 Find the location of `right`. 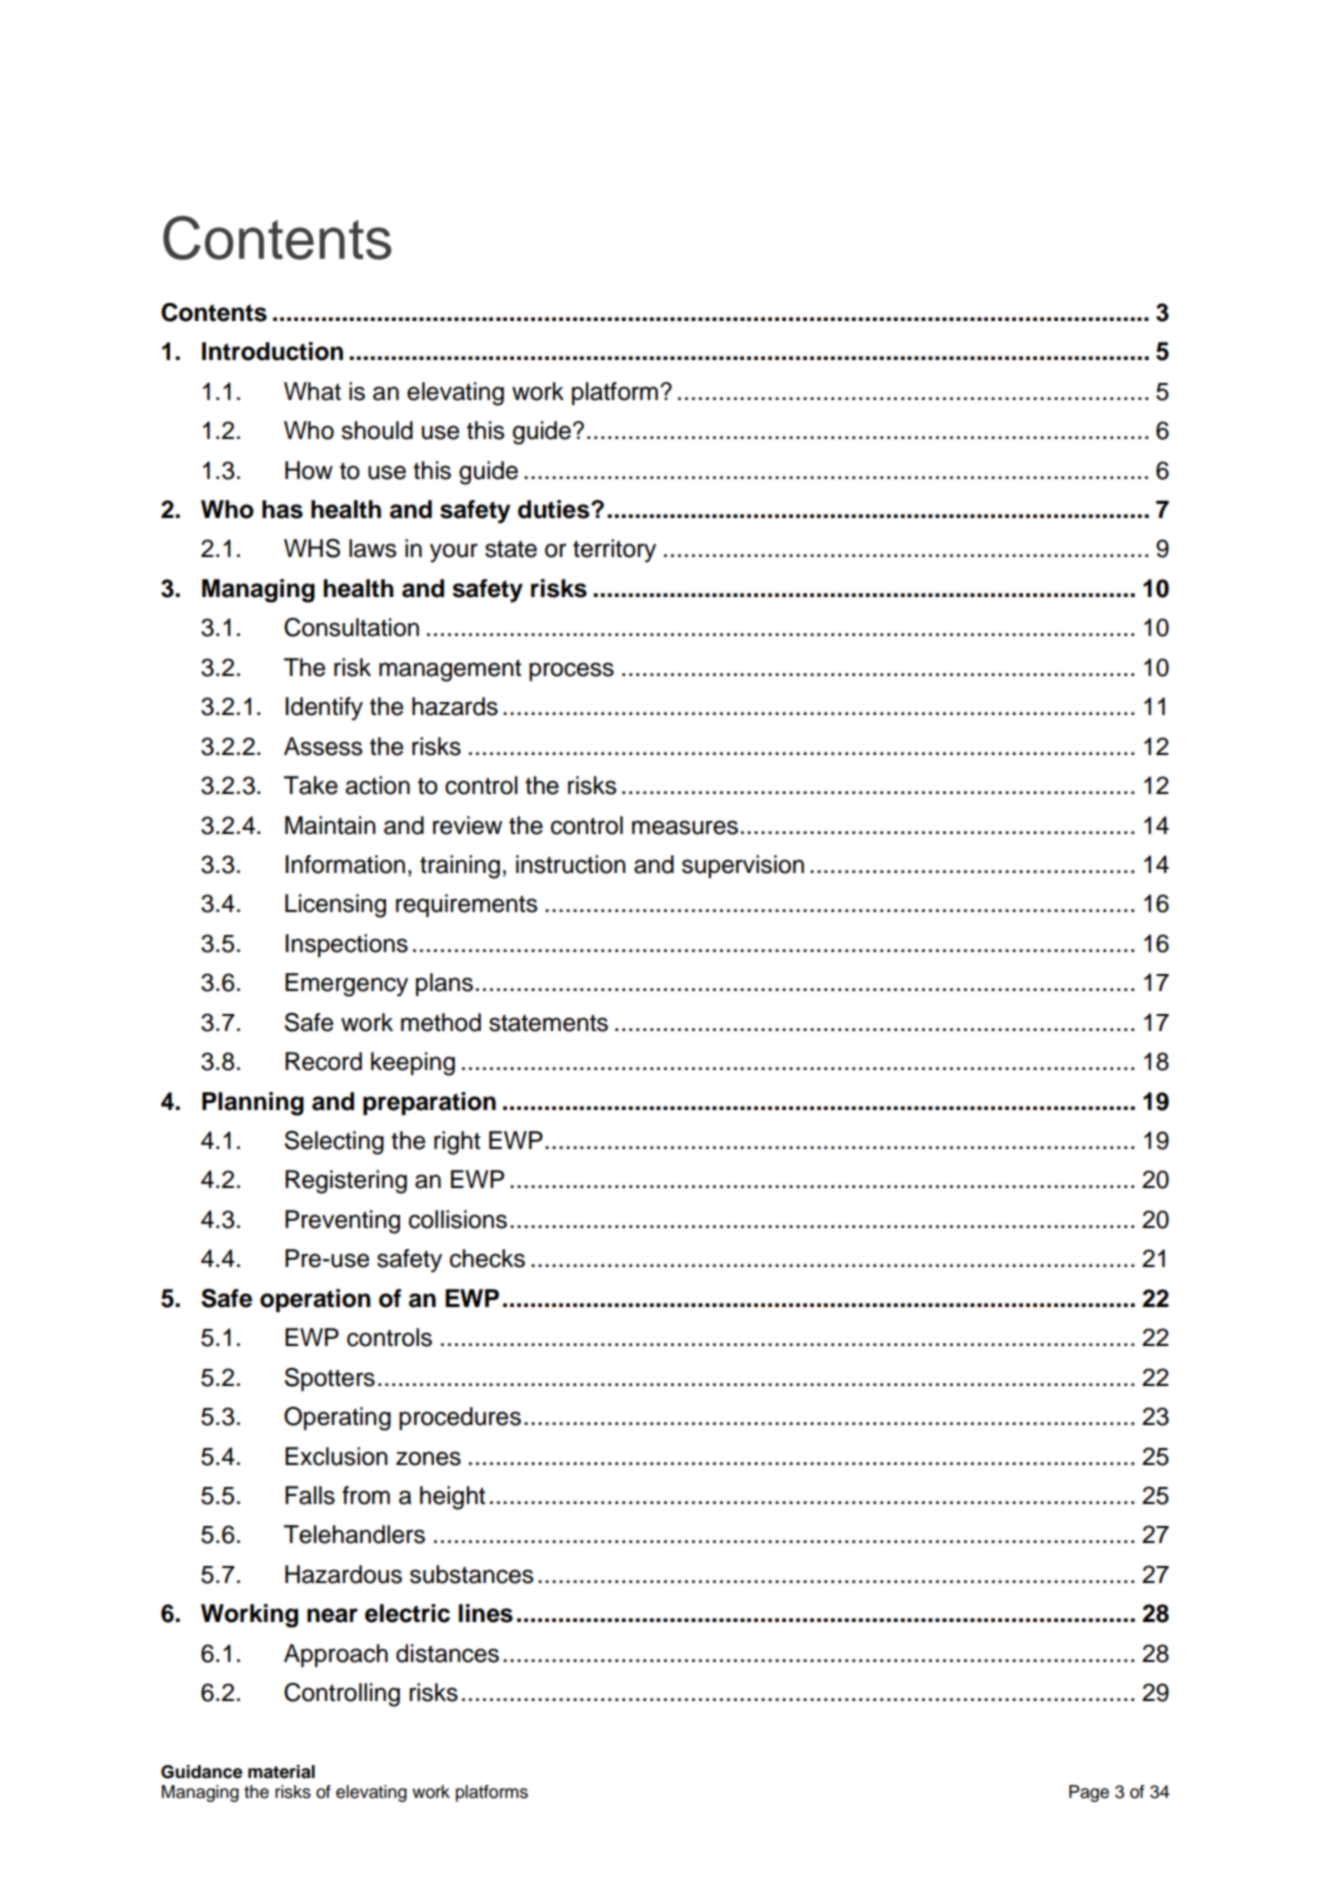

right is located at coordinates (457, 1143).
